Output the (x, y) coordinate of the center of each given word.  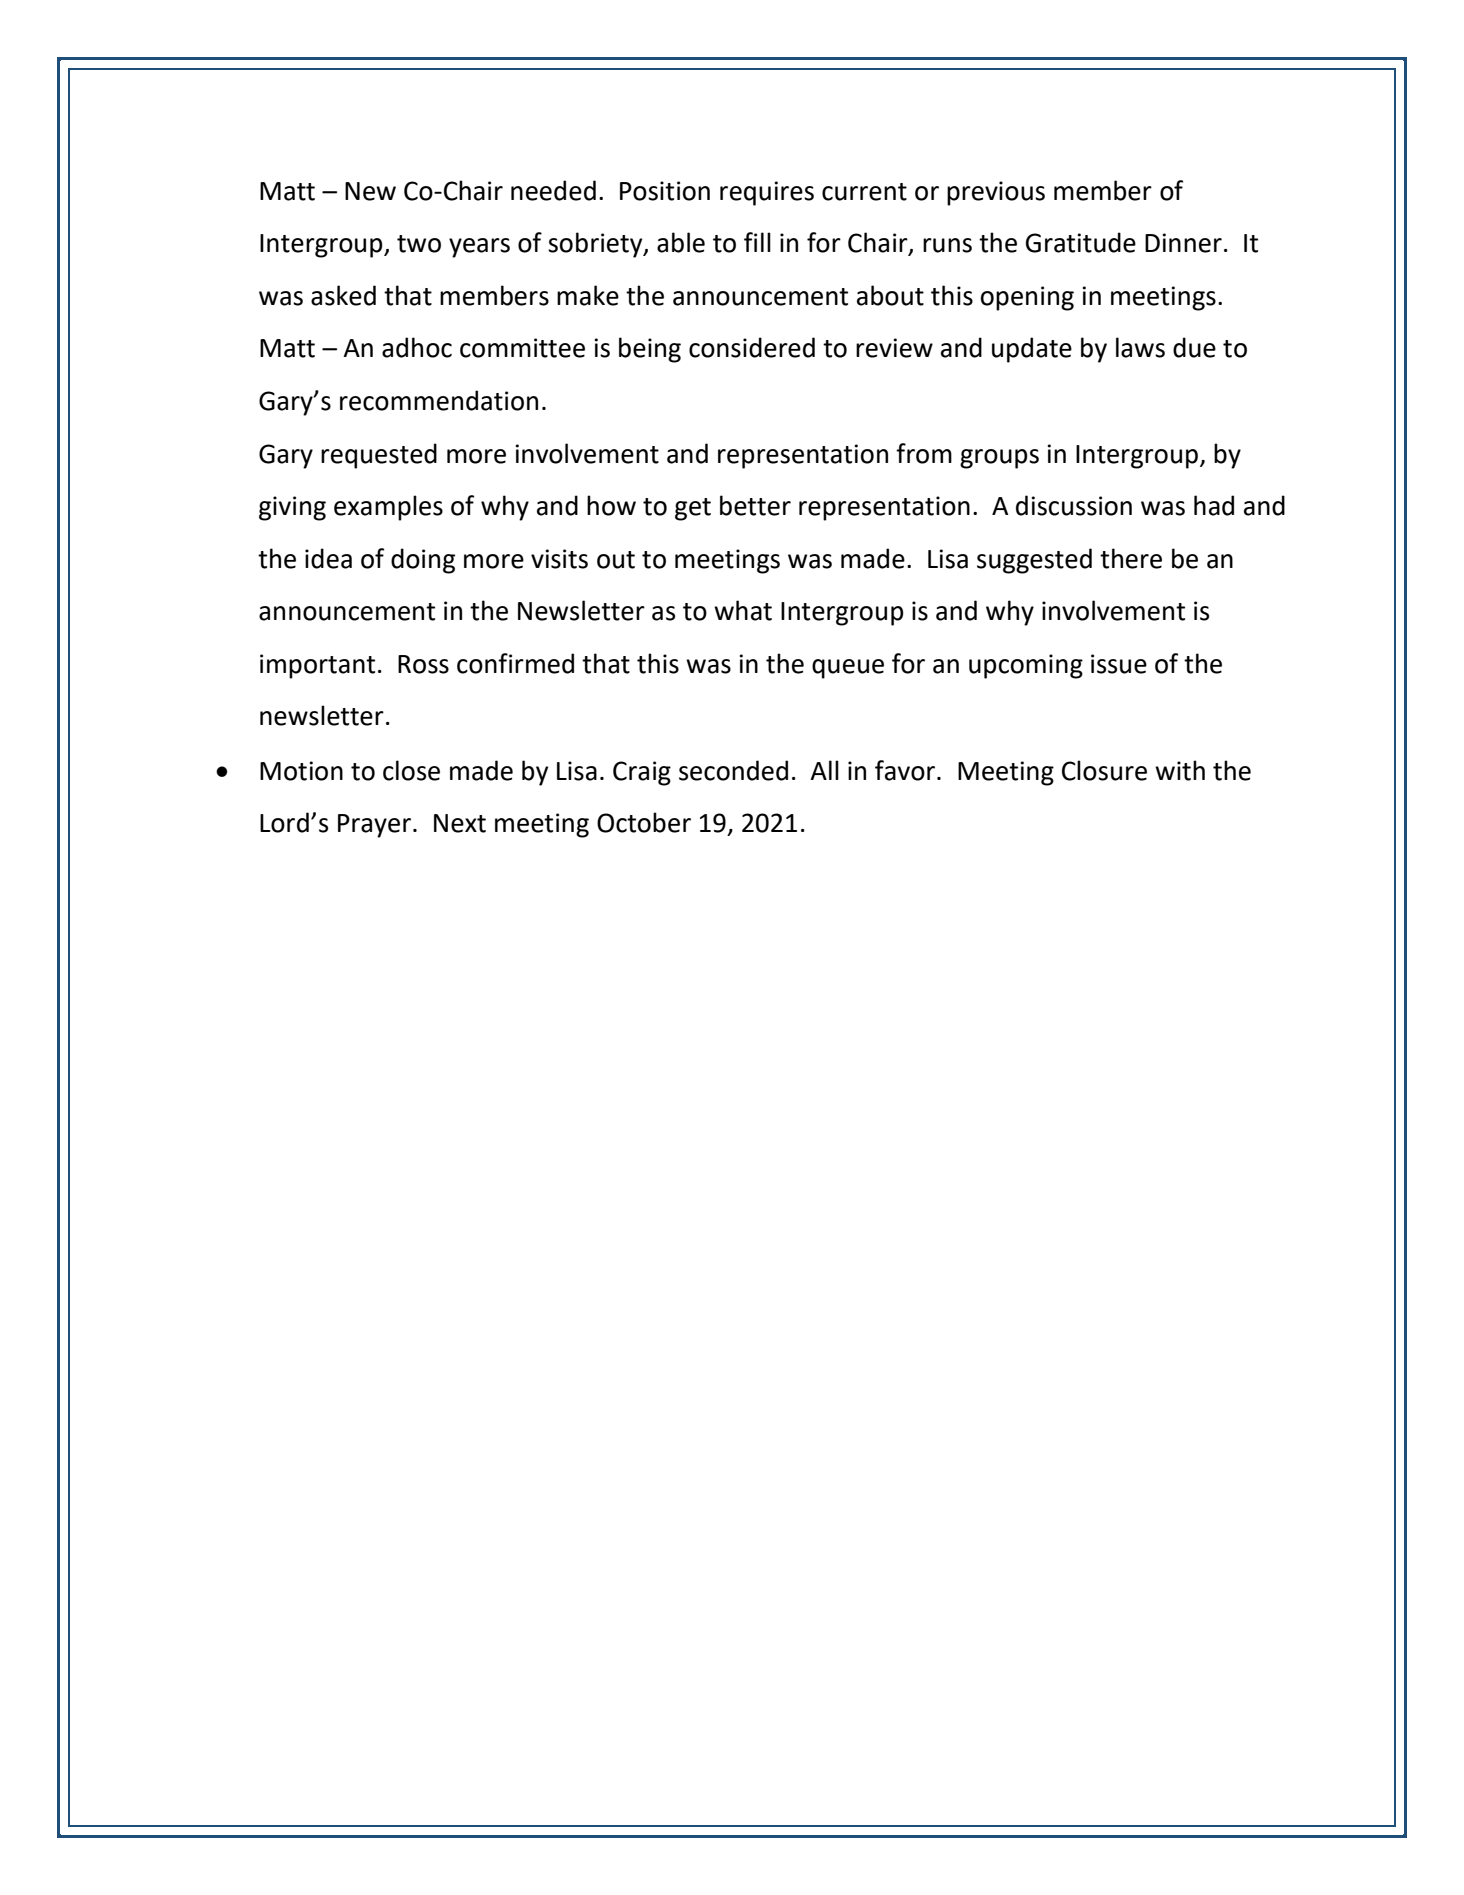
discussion (1074, 505)
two (419, 244)
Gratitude (1081, 242)
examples (388, 508)
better (755, 505)
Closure (1104, 770)
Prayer (376, 826)
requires (767, 193)
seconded (733, 770)
